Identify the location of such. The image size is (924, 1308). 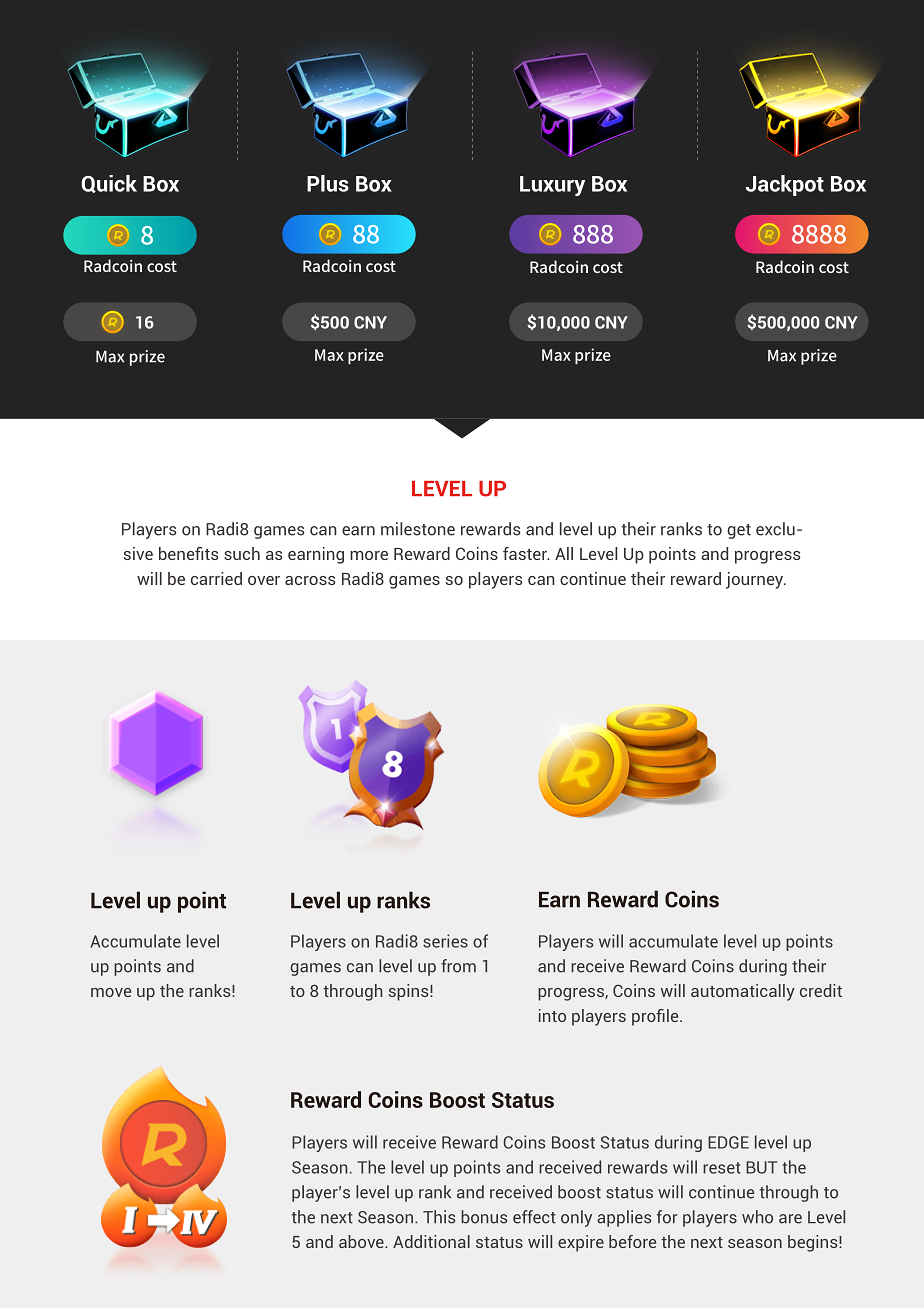
(242, 553).
